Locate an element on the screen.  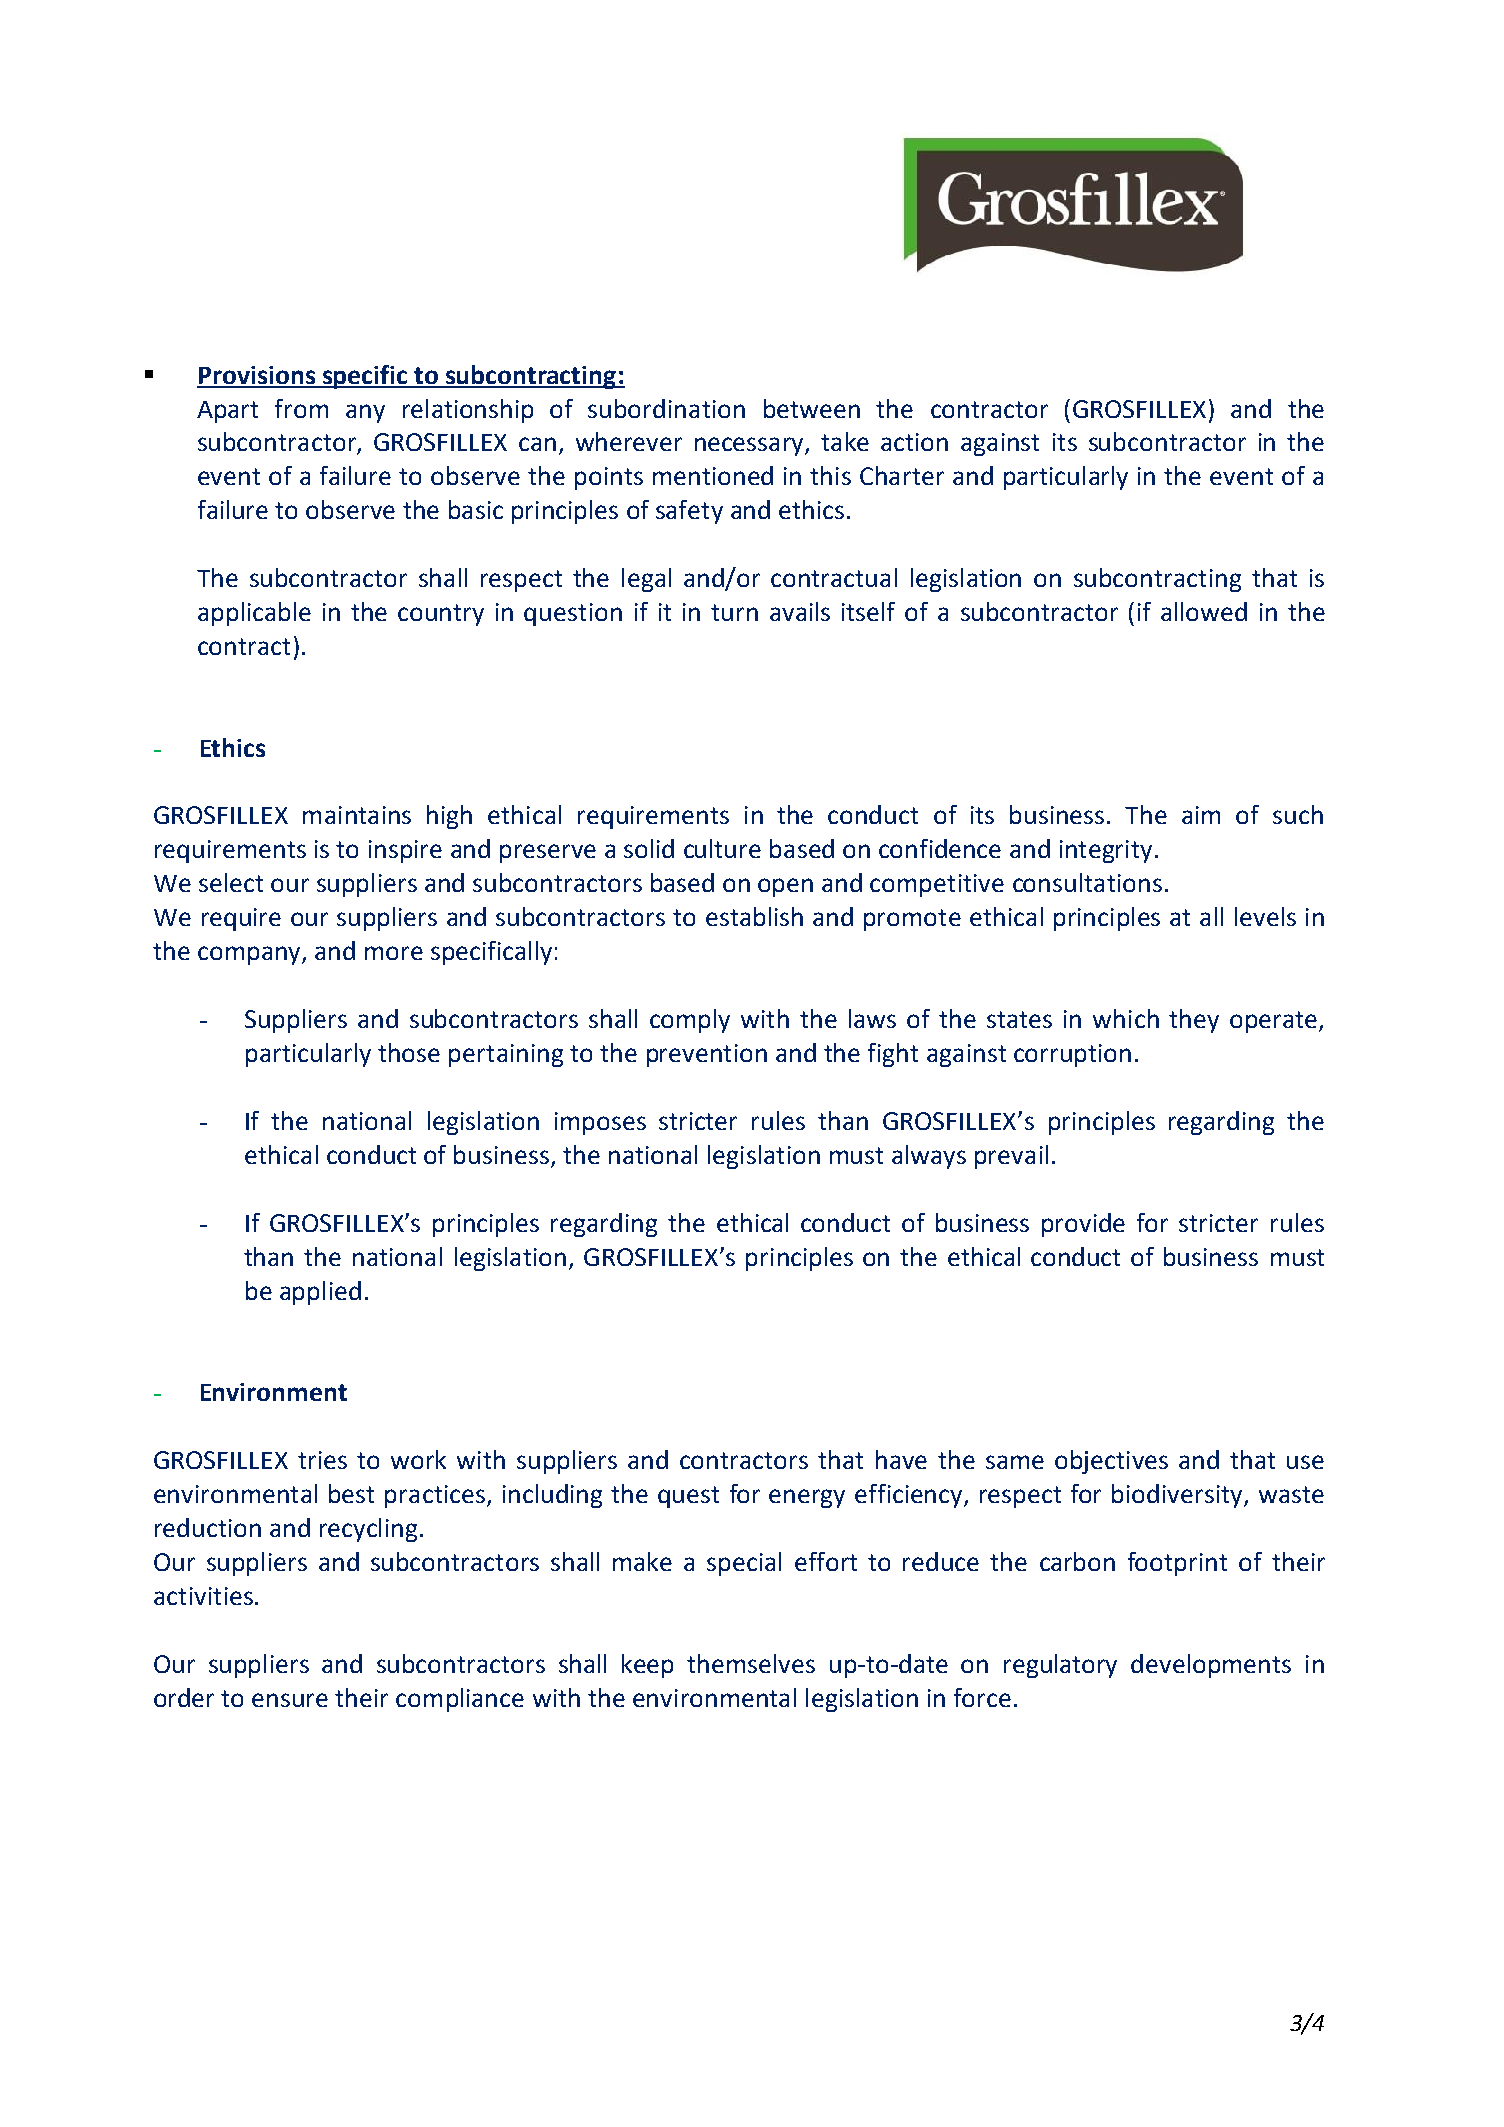
provide is located at coordinates (1083, 1225).
